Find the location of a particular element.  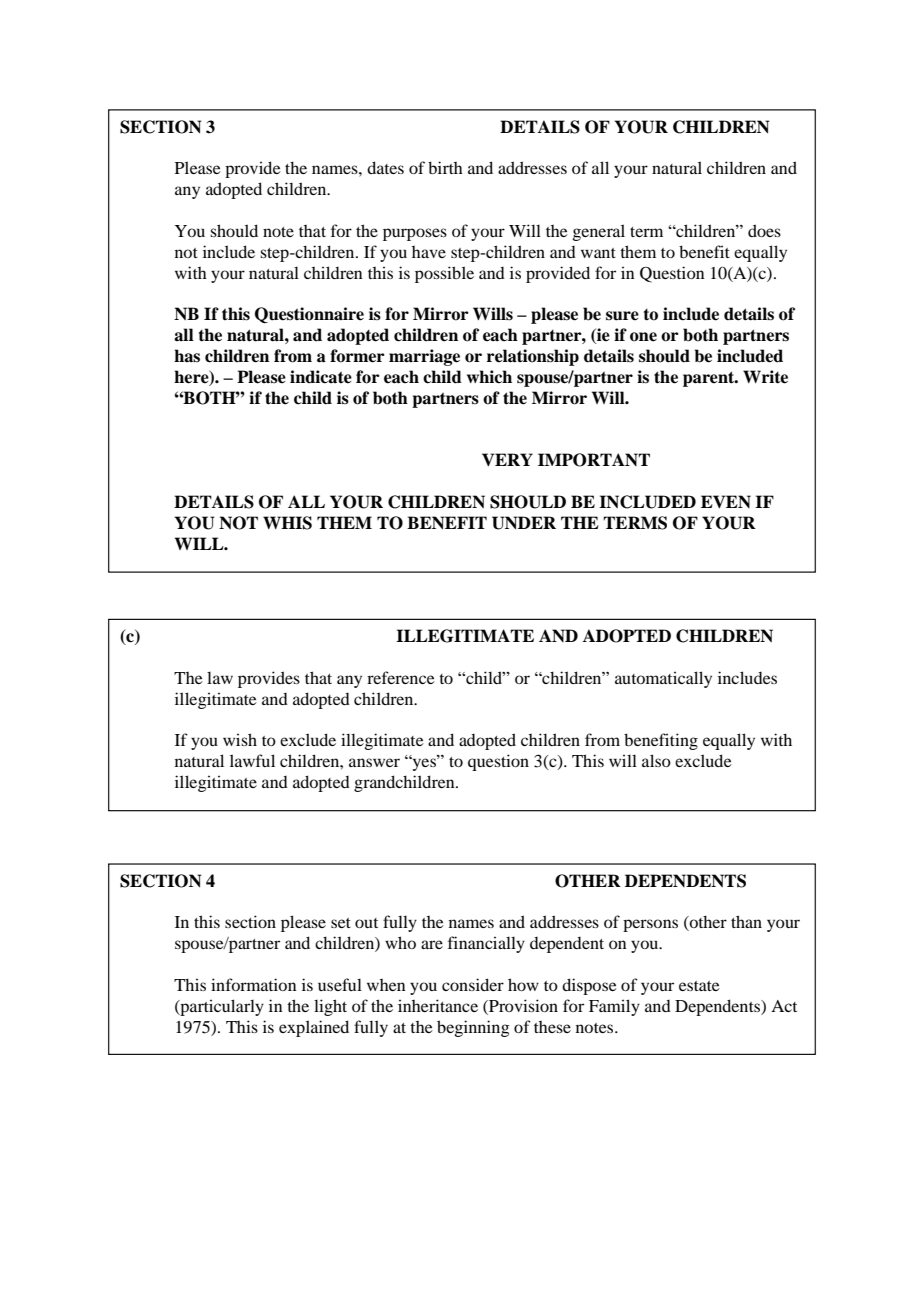

information is located at coordinates (253, 984).
